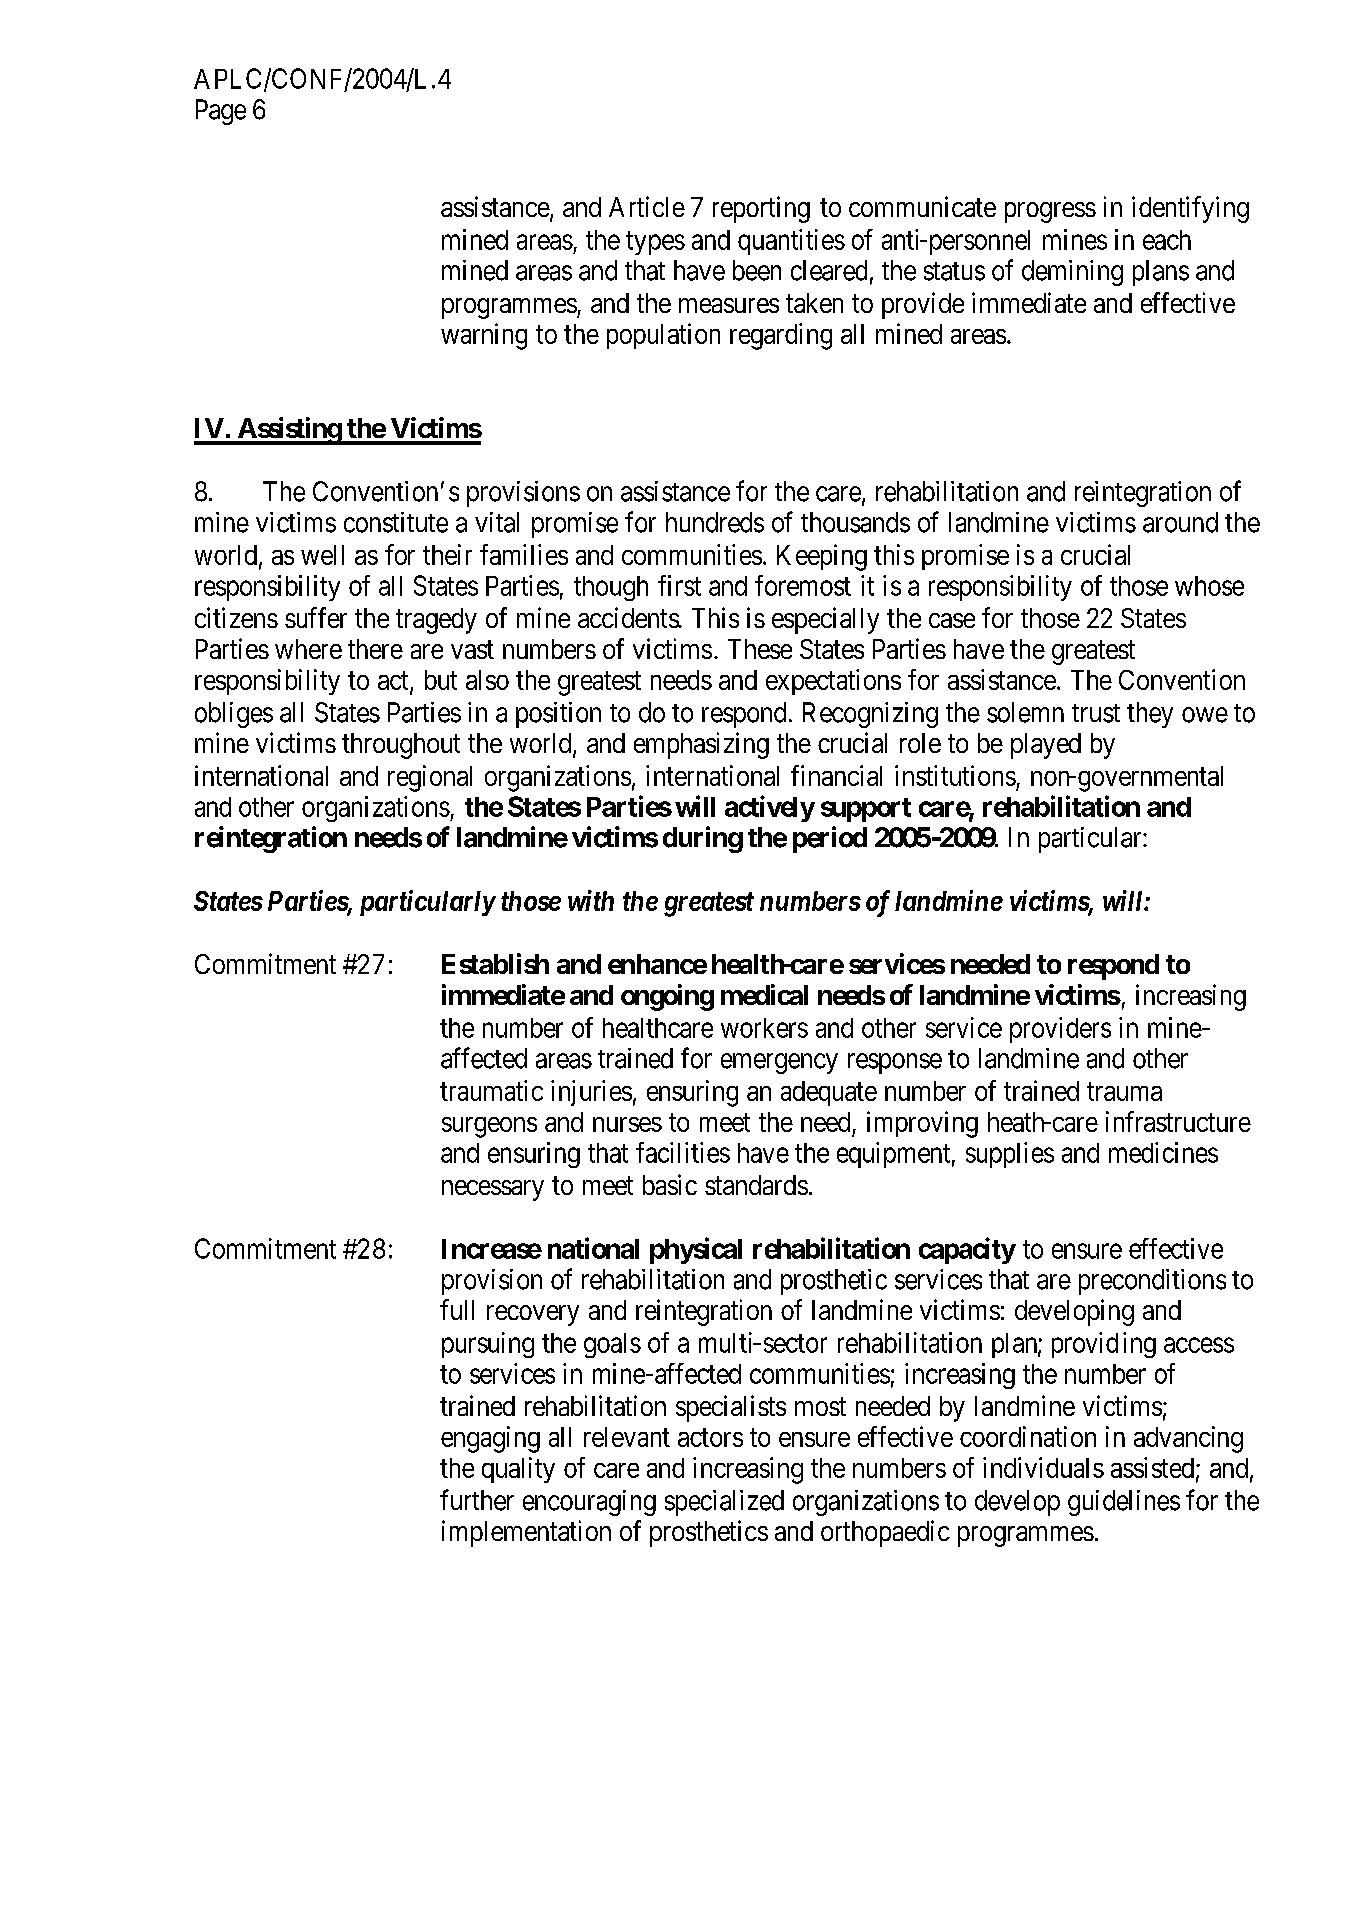 The image size is (1361, 1923). I want to click on constitute, so click(396, 522).
